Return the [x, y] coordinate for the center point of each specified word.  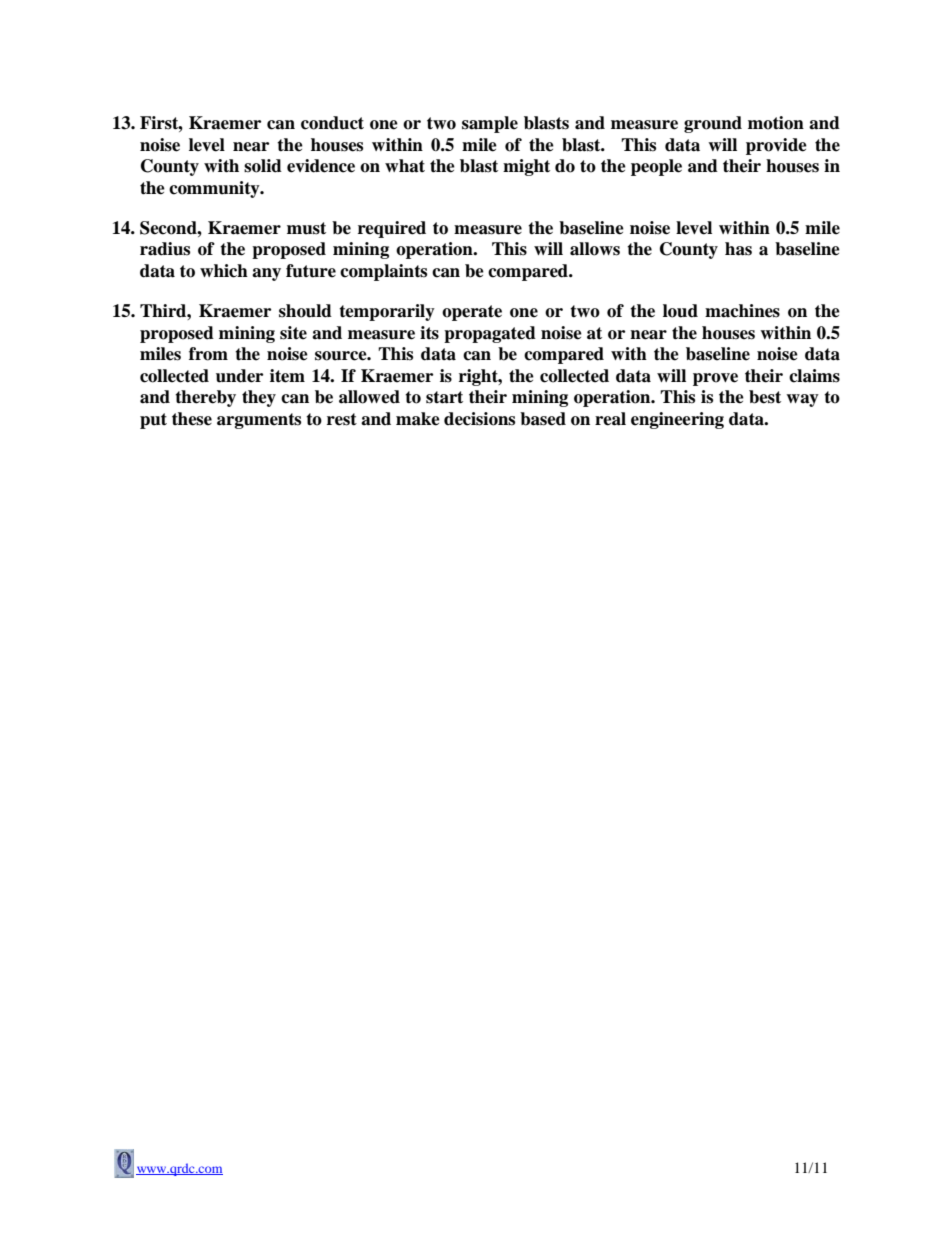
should [305, 311]
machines [742, 311]
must [306, 228]
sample [490, 124]
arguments [259, 421]
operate [472, 313]
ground [713, 124]
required [392, 229]
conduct [332, 123]
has [738, 249]
